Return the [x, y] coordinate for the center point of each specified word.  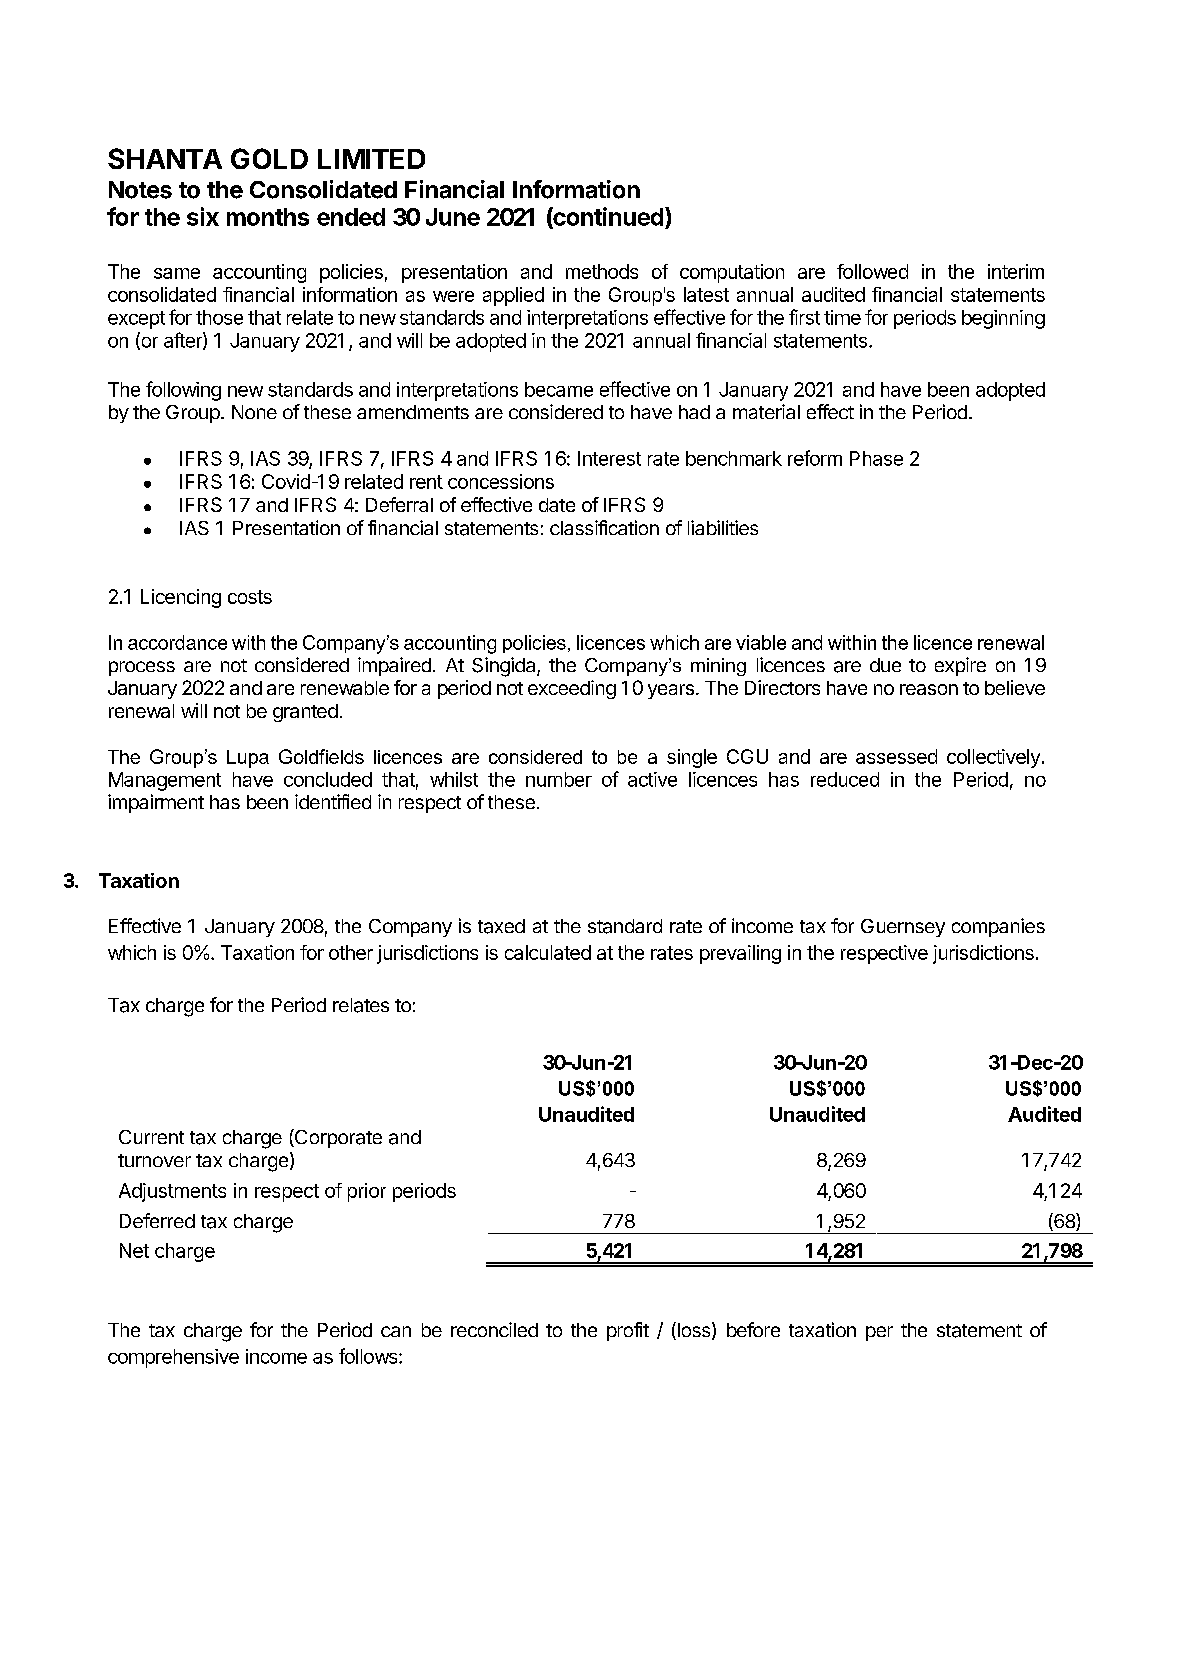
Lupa [248, 759]
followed [872, 271]
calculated [548, 952]
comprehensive [173, 1358]
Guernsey [903, 928]
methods [602, 271]
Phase [876, 458]
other [351, 952]
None [254, 412]
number [559, 779]
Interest [609, 458]
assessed [896, 756]
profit [628, 1331]
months [268, 217]
